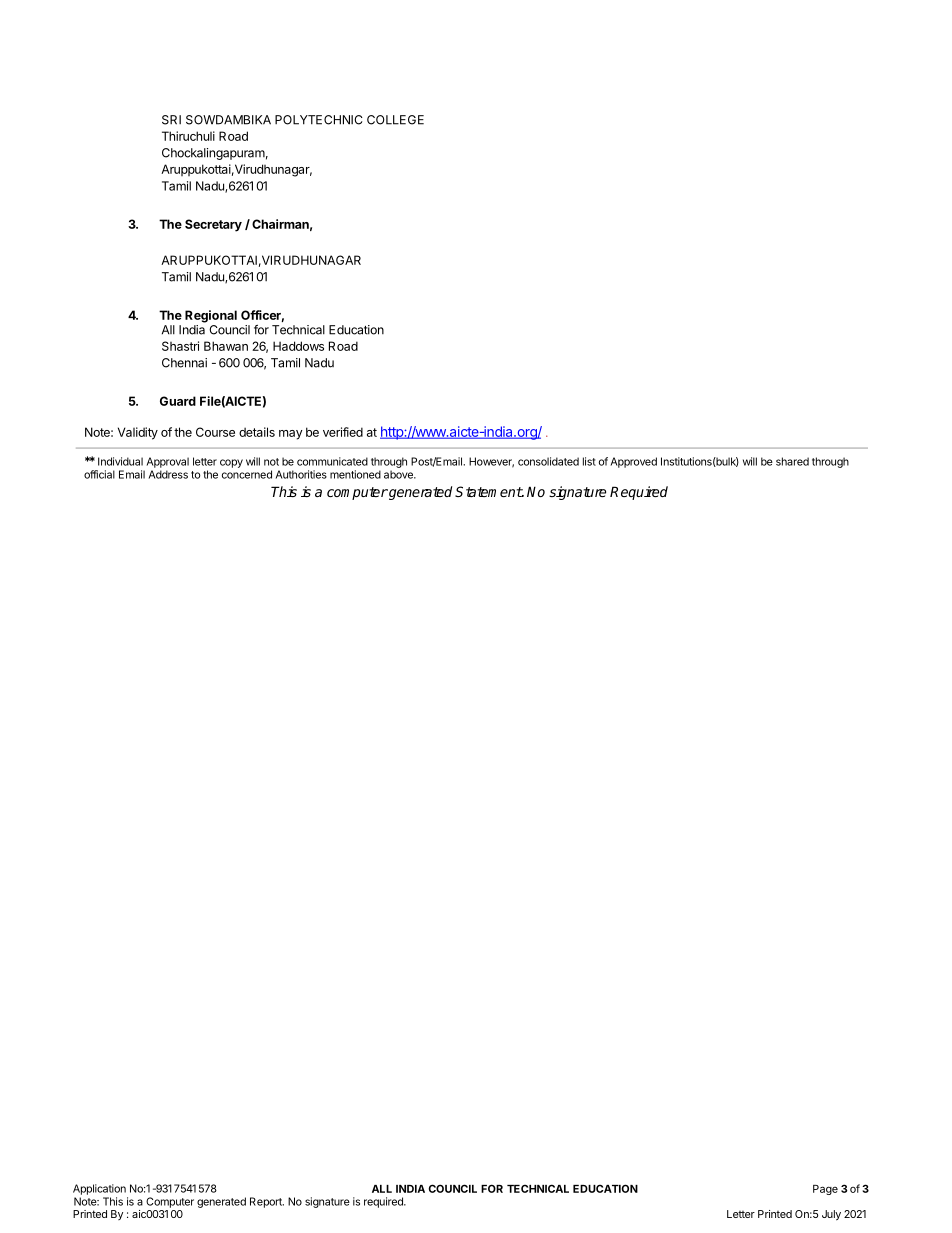  What do you see at coordinates (825, 1190) in the screenshot?
I see `Page` at bounding box center [825, 1190].
